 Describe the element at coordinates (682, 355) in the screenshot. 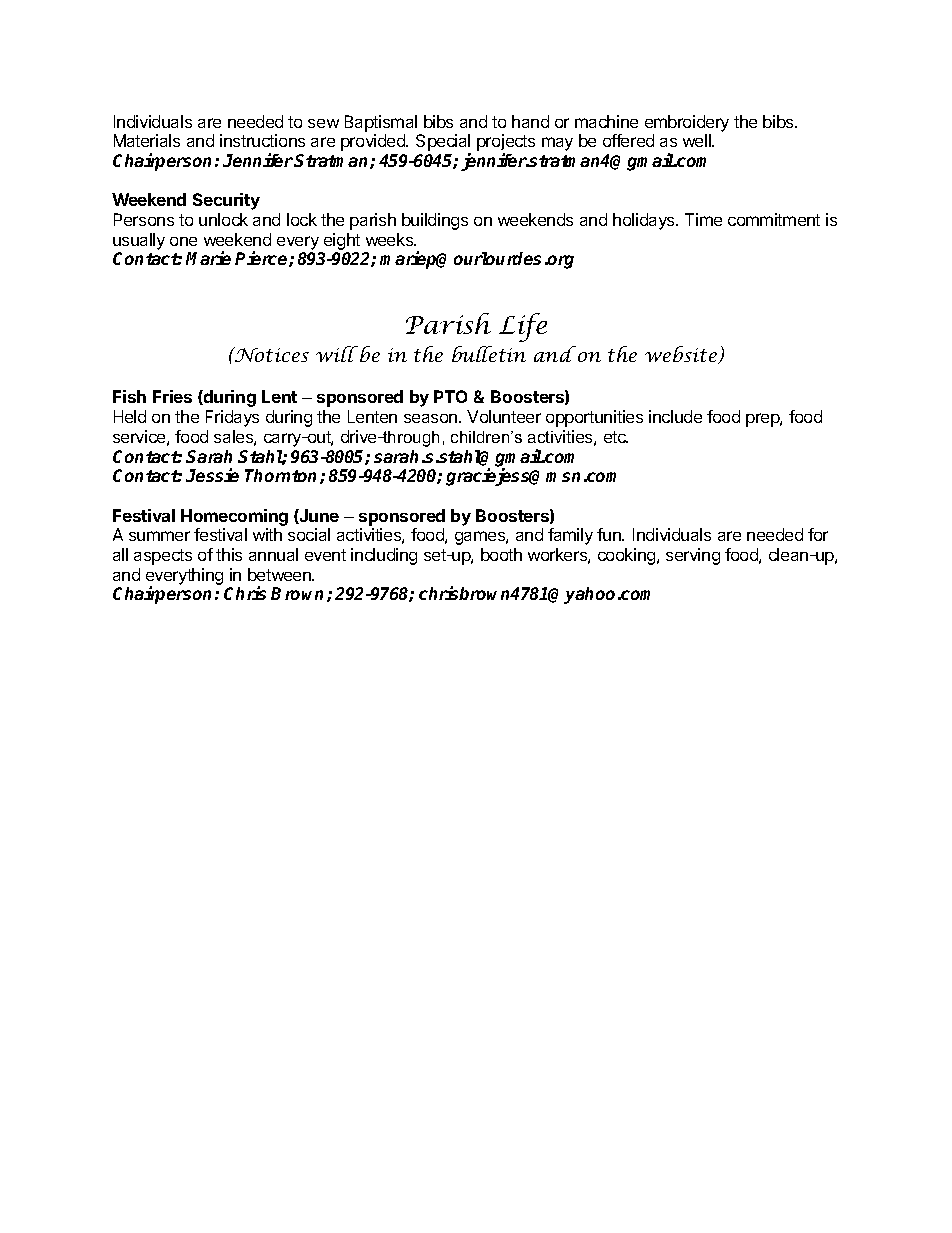

I see `website` at that location.
